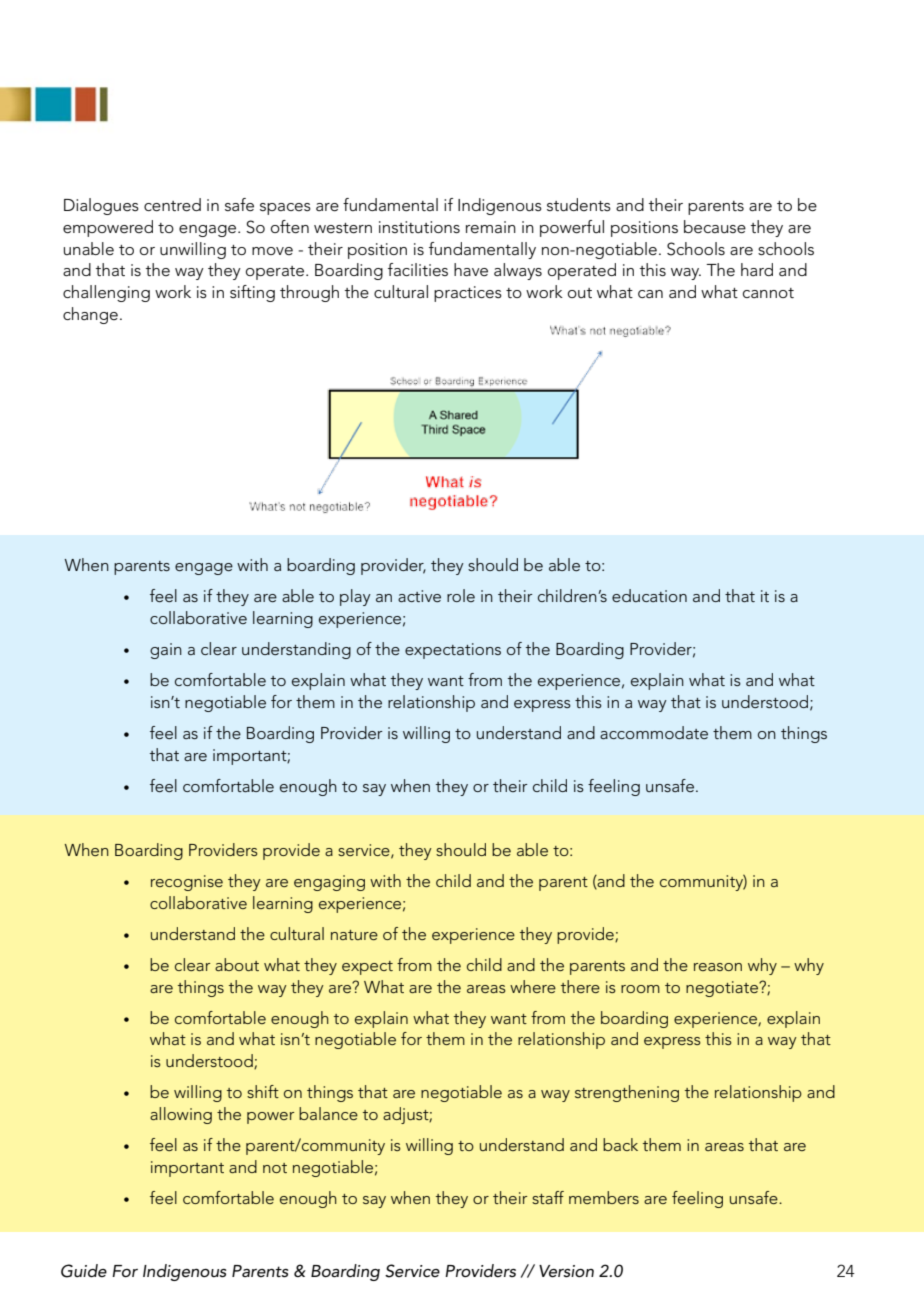 Image resolution: width=924 pixels, height=1308 pixels. I want to click on because, so click(715, 227).
